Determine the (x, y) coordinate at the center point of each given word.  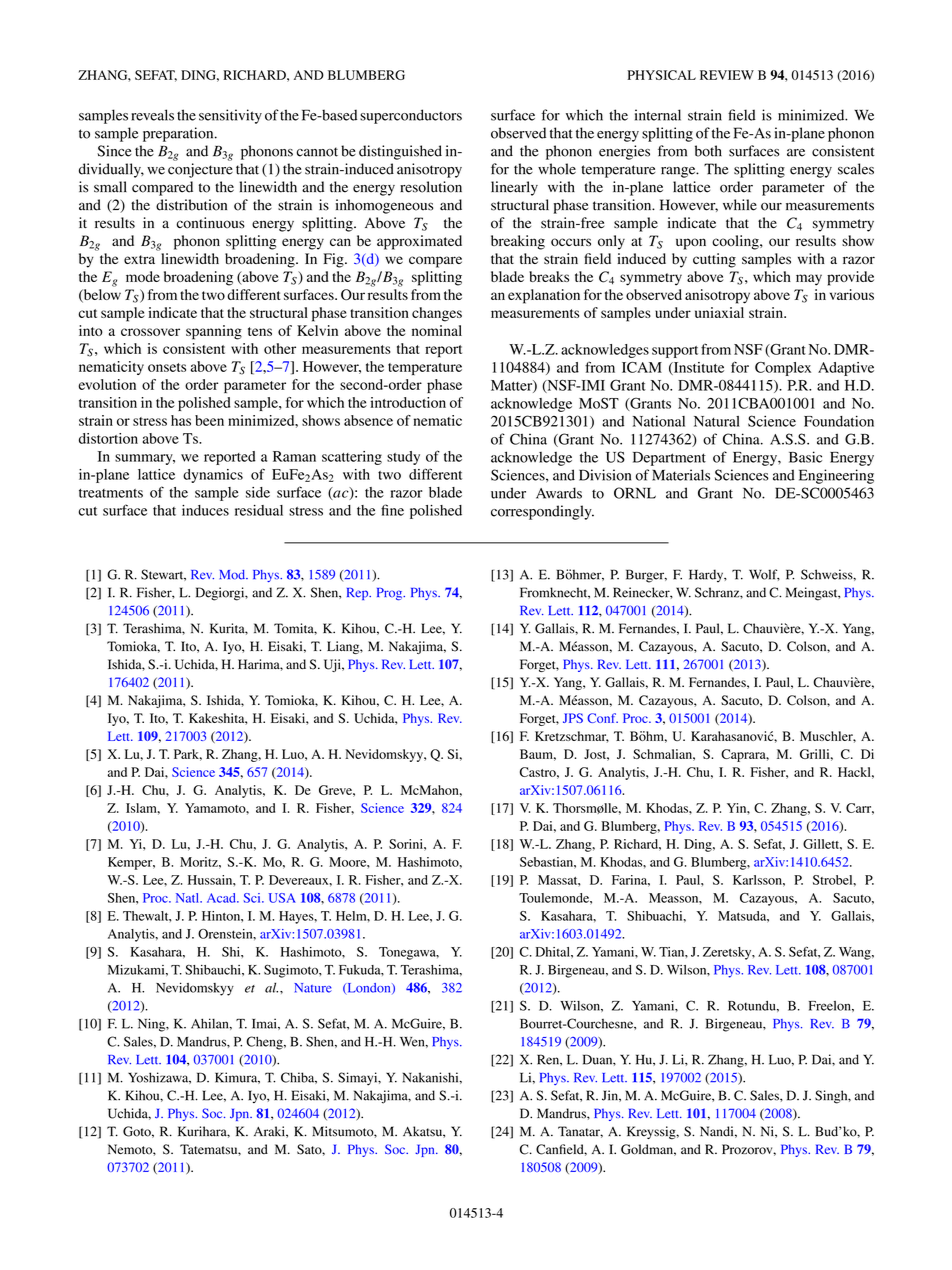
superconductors (411, 116)
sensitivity (230, 116)
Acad (222, 898)
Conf (602, 718)
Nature (313, 988)
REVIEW (727, 75)
